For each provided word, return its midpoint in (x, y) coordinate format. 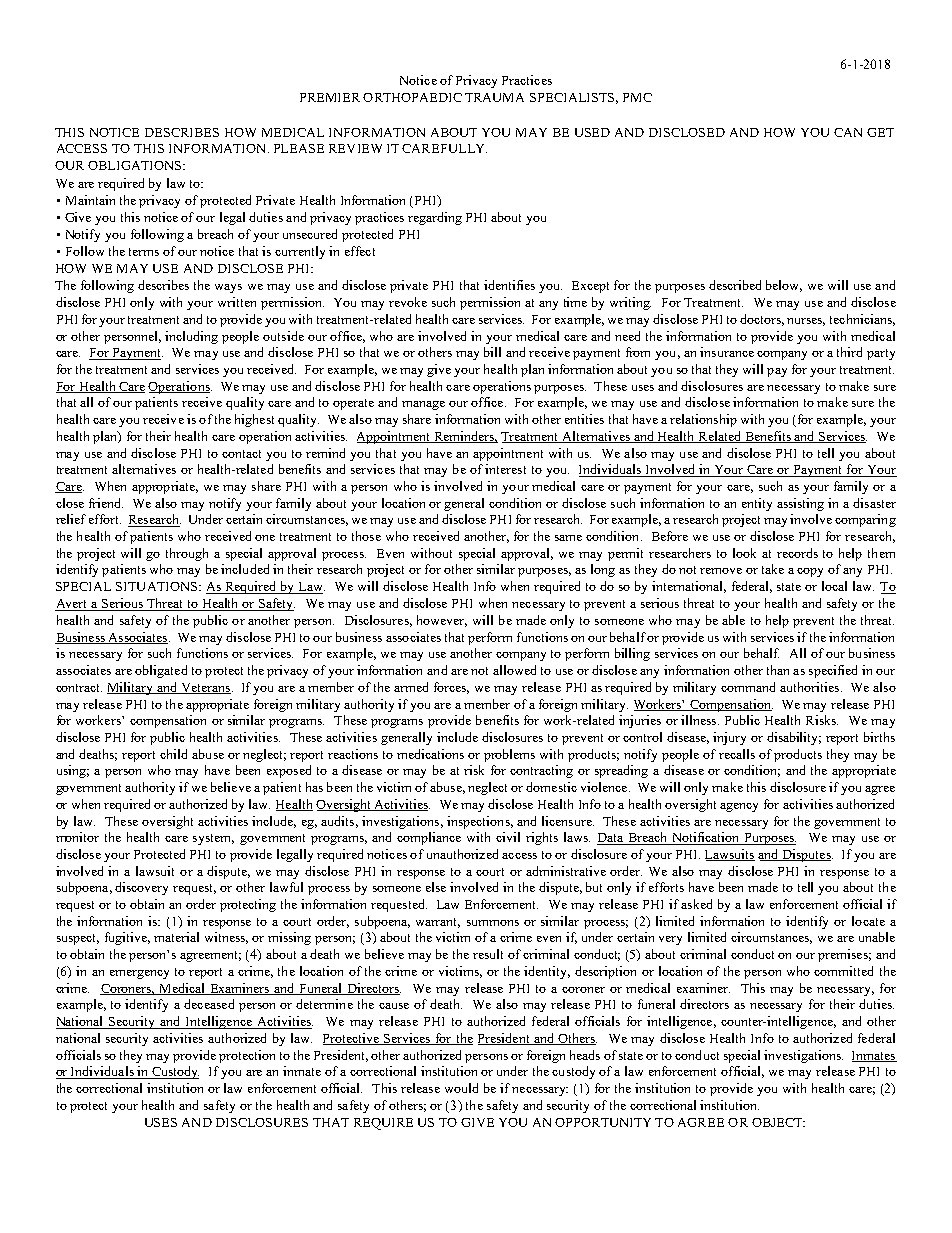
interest (505, 469)
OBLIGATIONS (136, 165)
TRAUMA (494, 97)
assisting (800, 504)
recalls (737, 754)
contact (241, 454)
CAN (848, 132)
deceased (209, 1004)
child (173, 754)
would (461, 1088)
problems (509, 755)
